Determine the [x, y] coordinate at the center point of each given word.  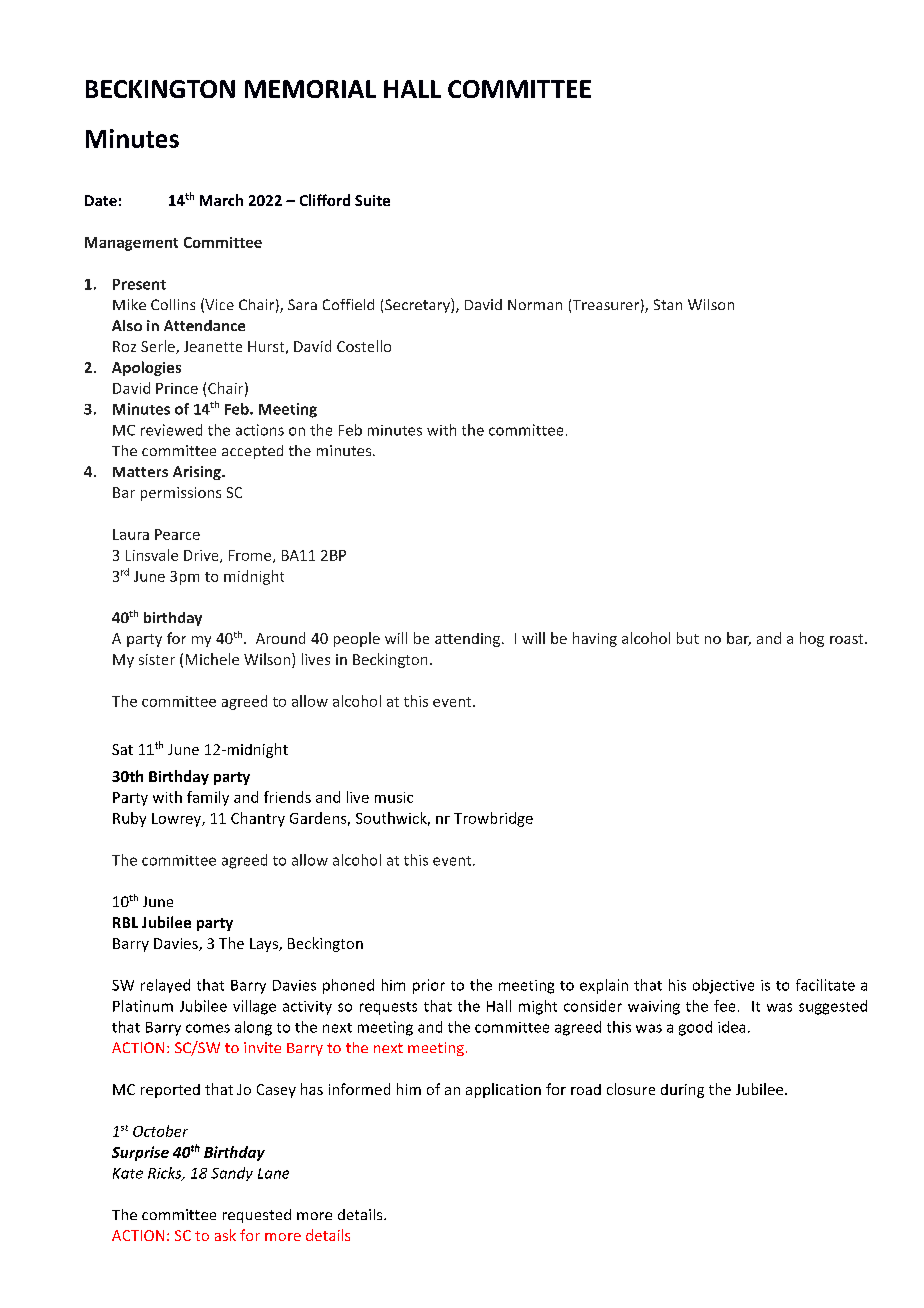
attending [469, 640]
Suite [372, 200]
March [221, 200]
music [394, 797]
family [208, 798]
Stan [668, 304]
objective [723, 986]
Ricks [166, 1174]
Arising [198, 473]
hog [812, 639]
